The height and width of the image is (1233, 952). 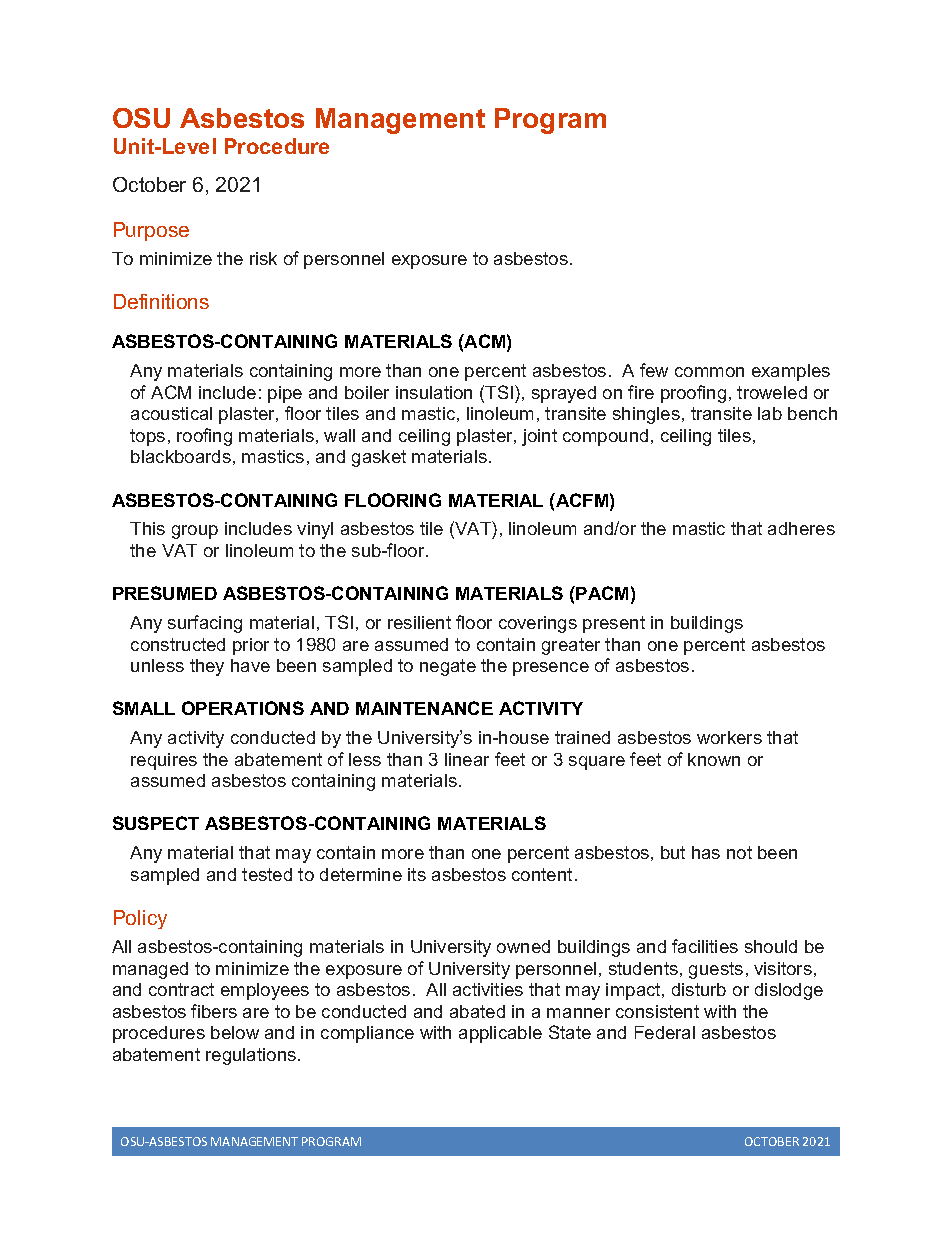 I want to click on applicable, so click(x=500, y=1034).
